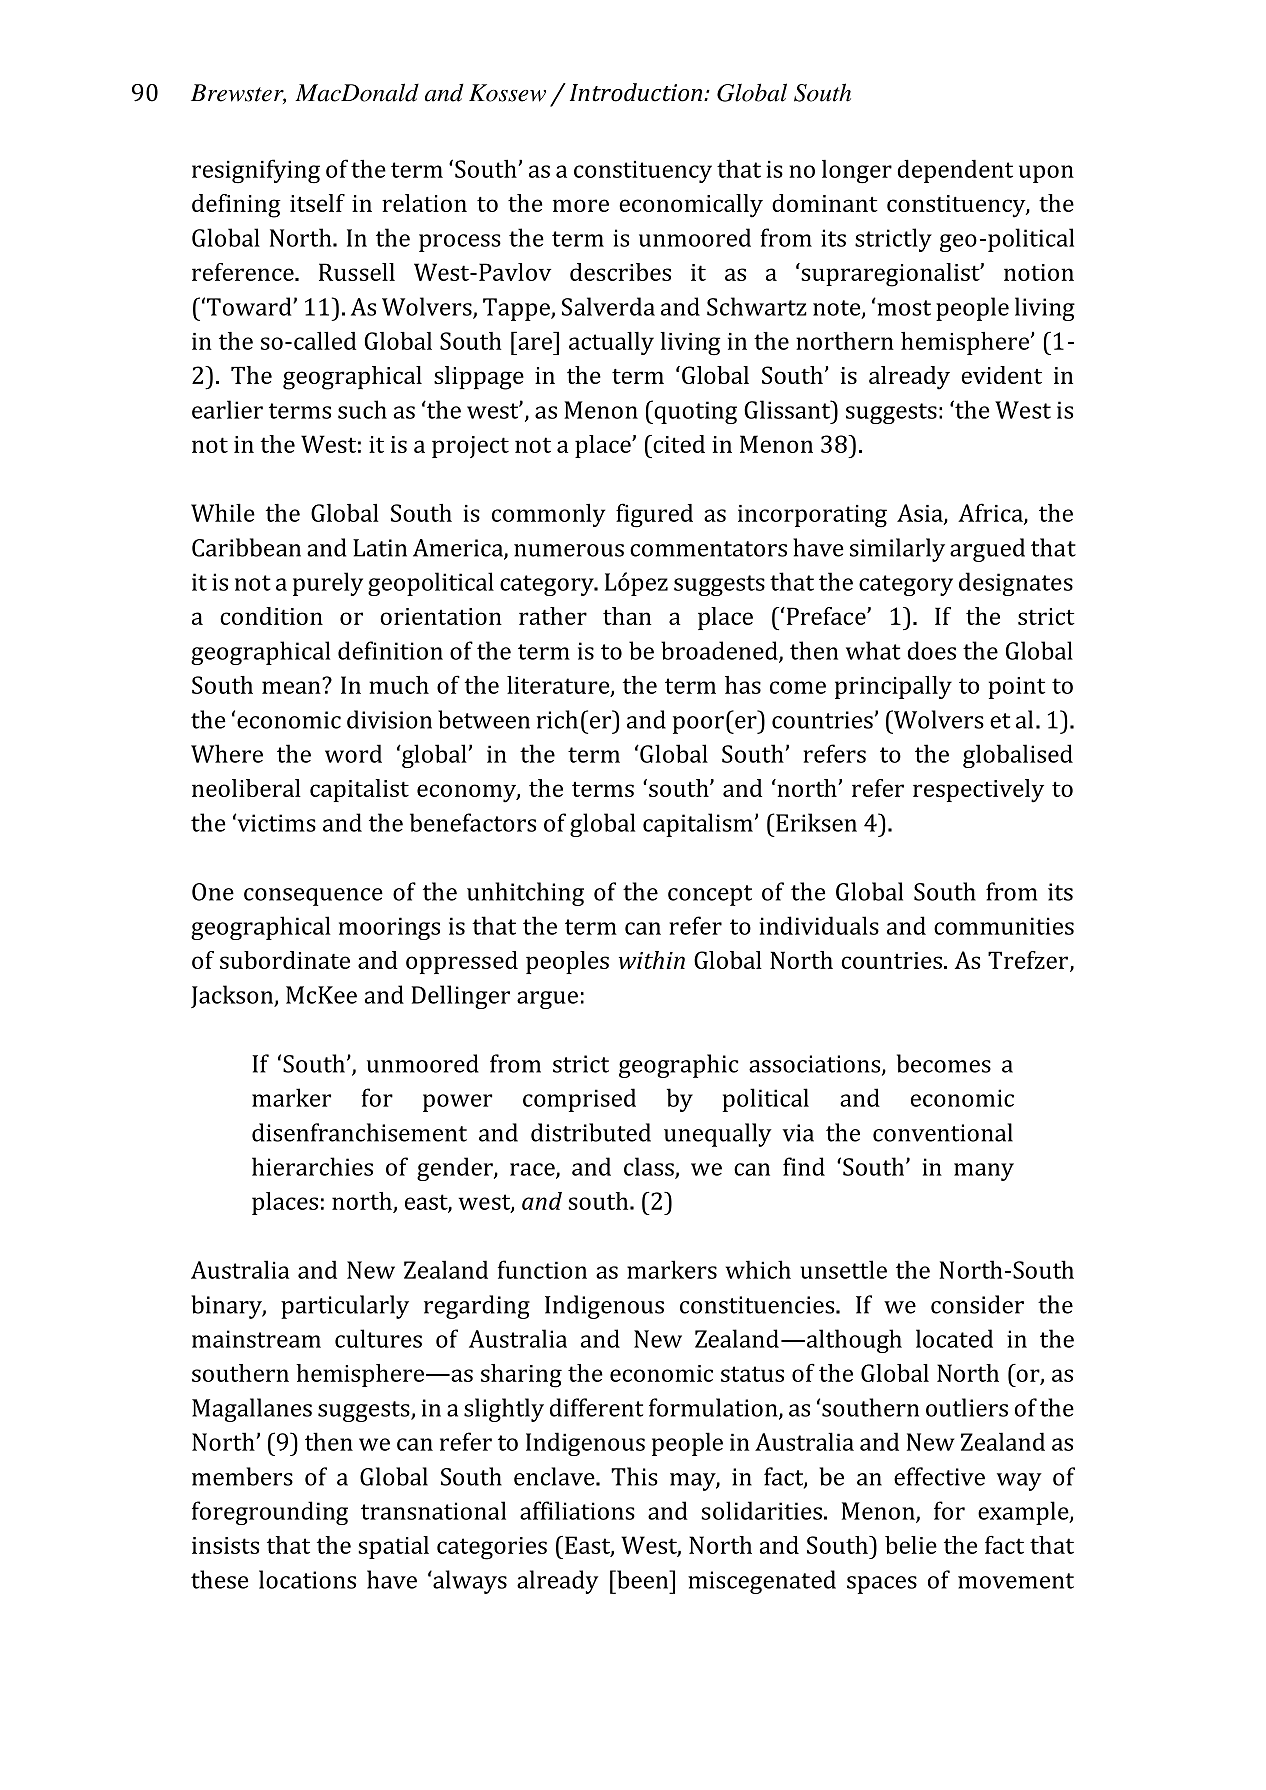  I want to click on figured, so click(654, 515).
